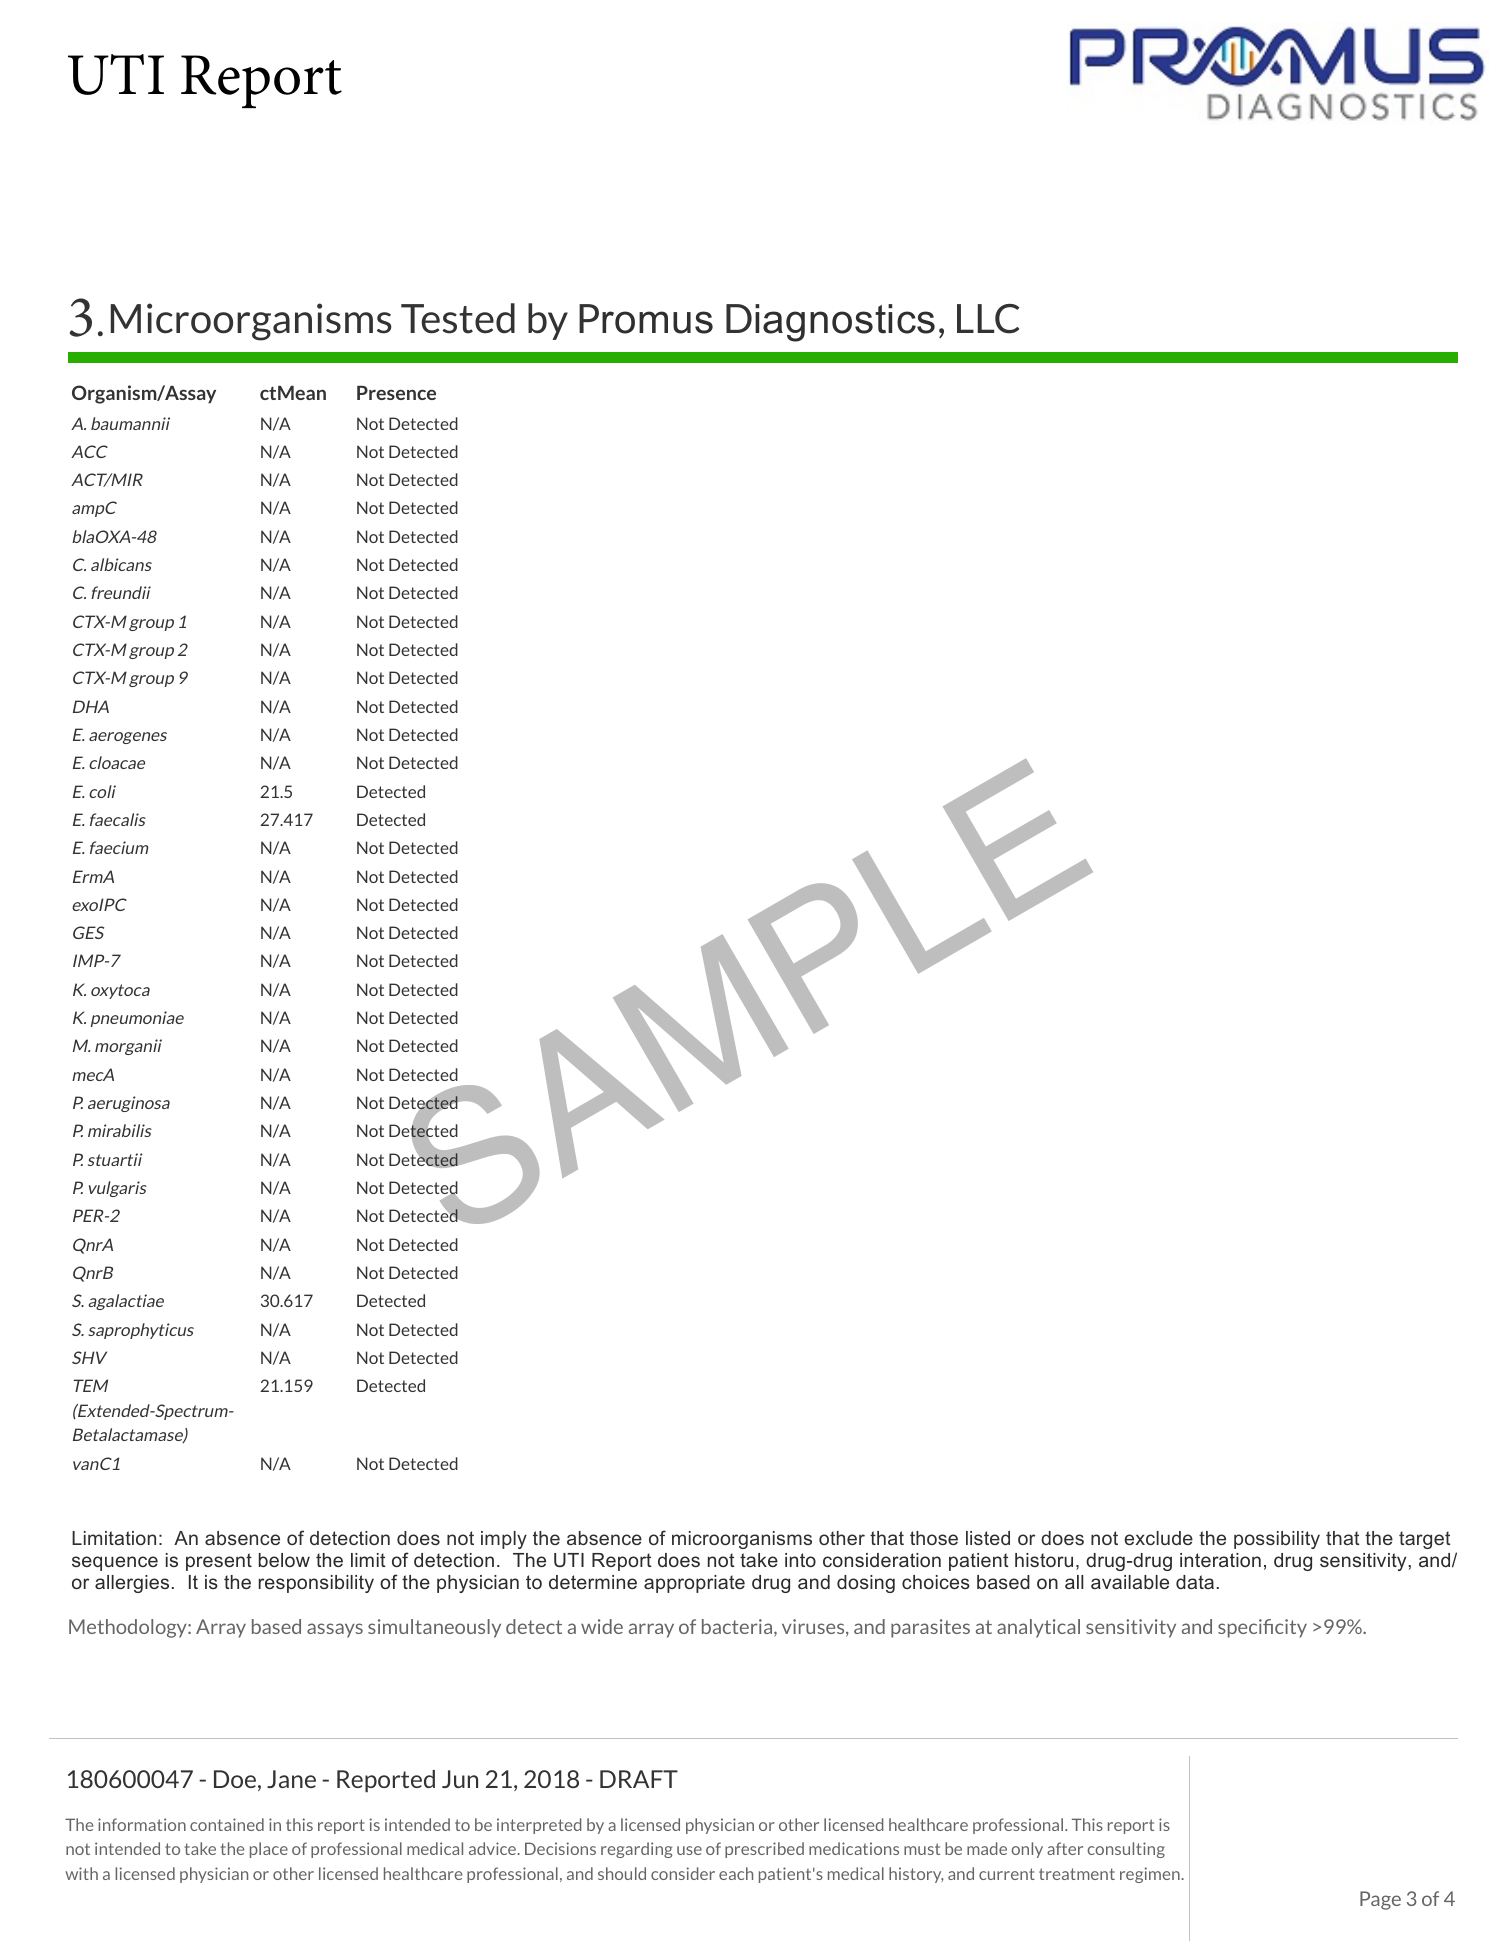 The image size is (1507, 1950). I want to click on prescribed, so click(764, 1850).
